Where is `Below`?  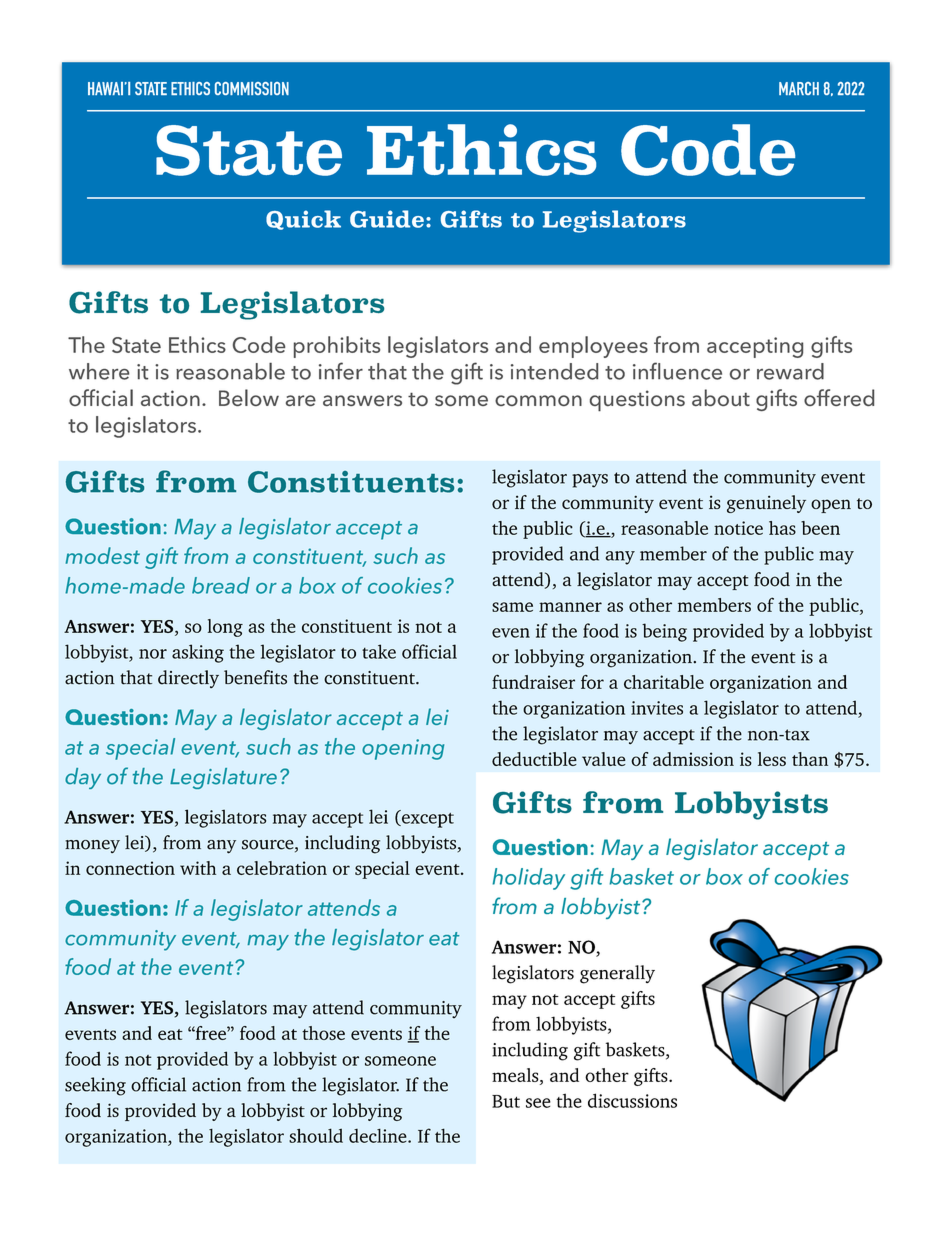
Below is located at coordinates (249, 397).
